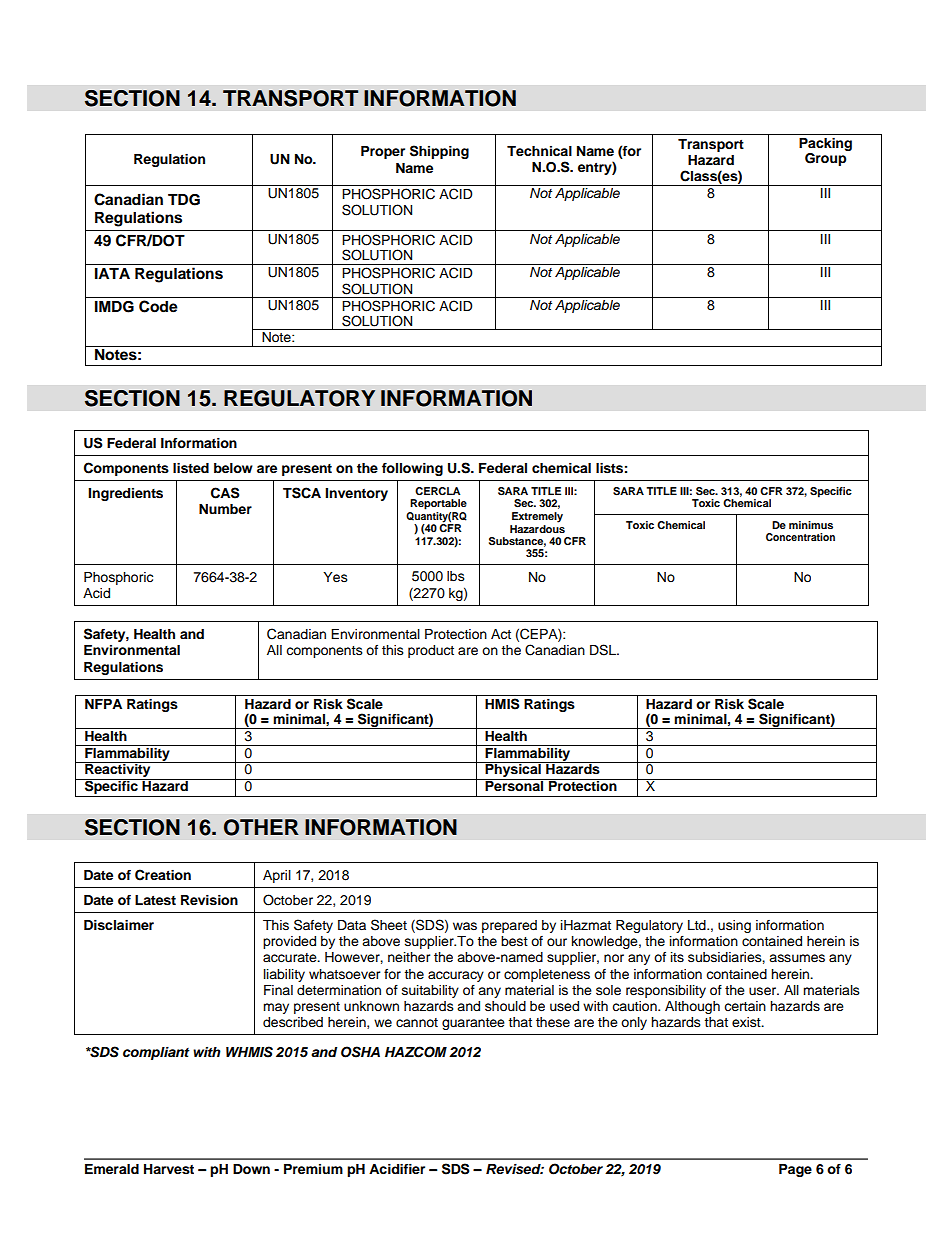  What do you see at coordinates (439, 152) in the screenshot?
I see `Shipping` at bounding box center [439, 152].
